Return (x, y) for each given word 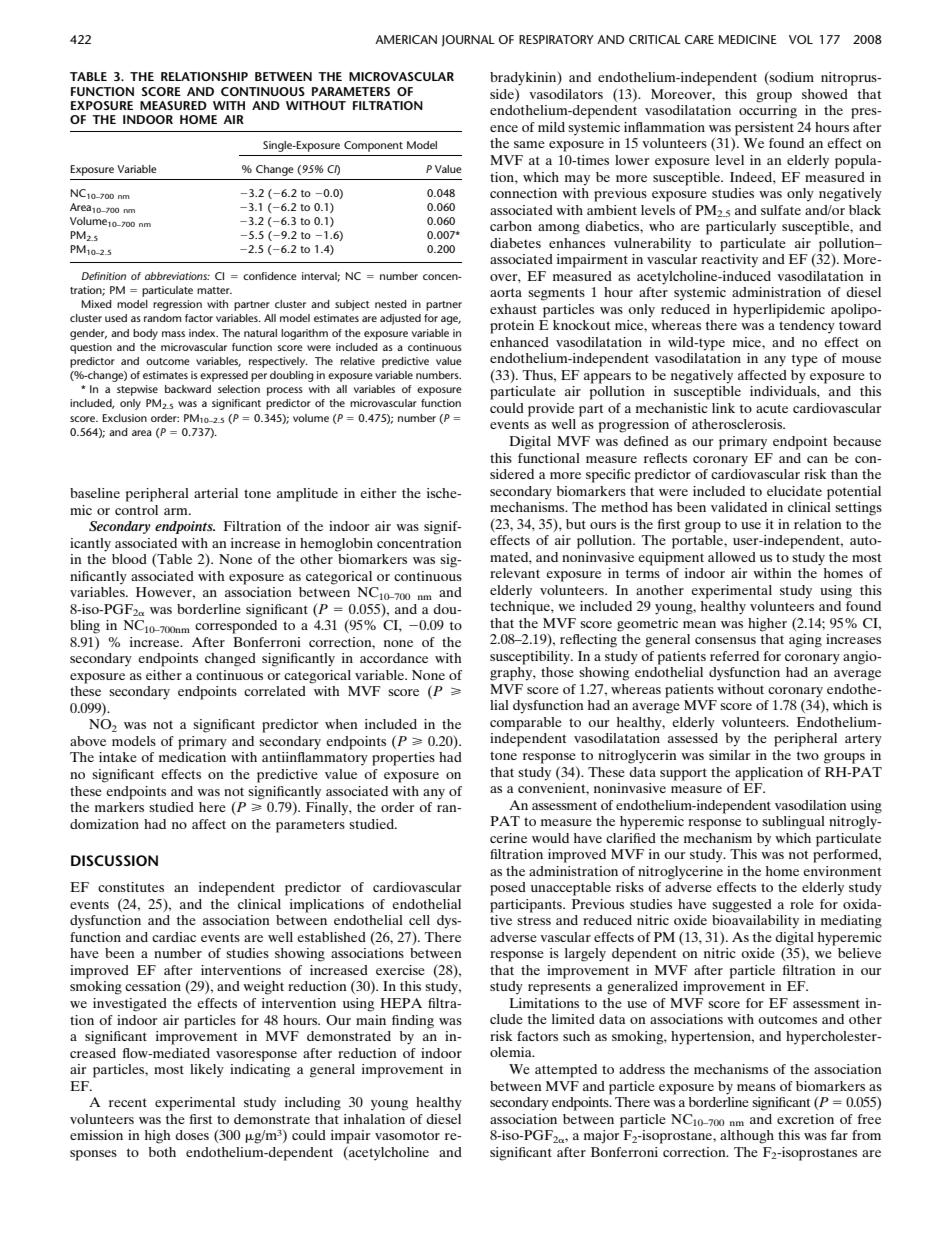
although (747, 1137)
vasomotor (407, 1135)
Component (373, 146)
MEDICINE (748, 39)
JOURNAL (468, 41)
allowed (732, 557)
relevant (515, 573)
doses (192, 1135)
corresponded (236, 627)
